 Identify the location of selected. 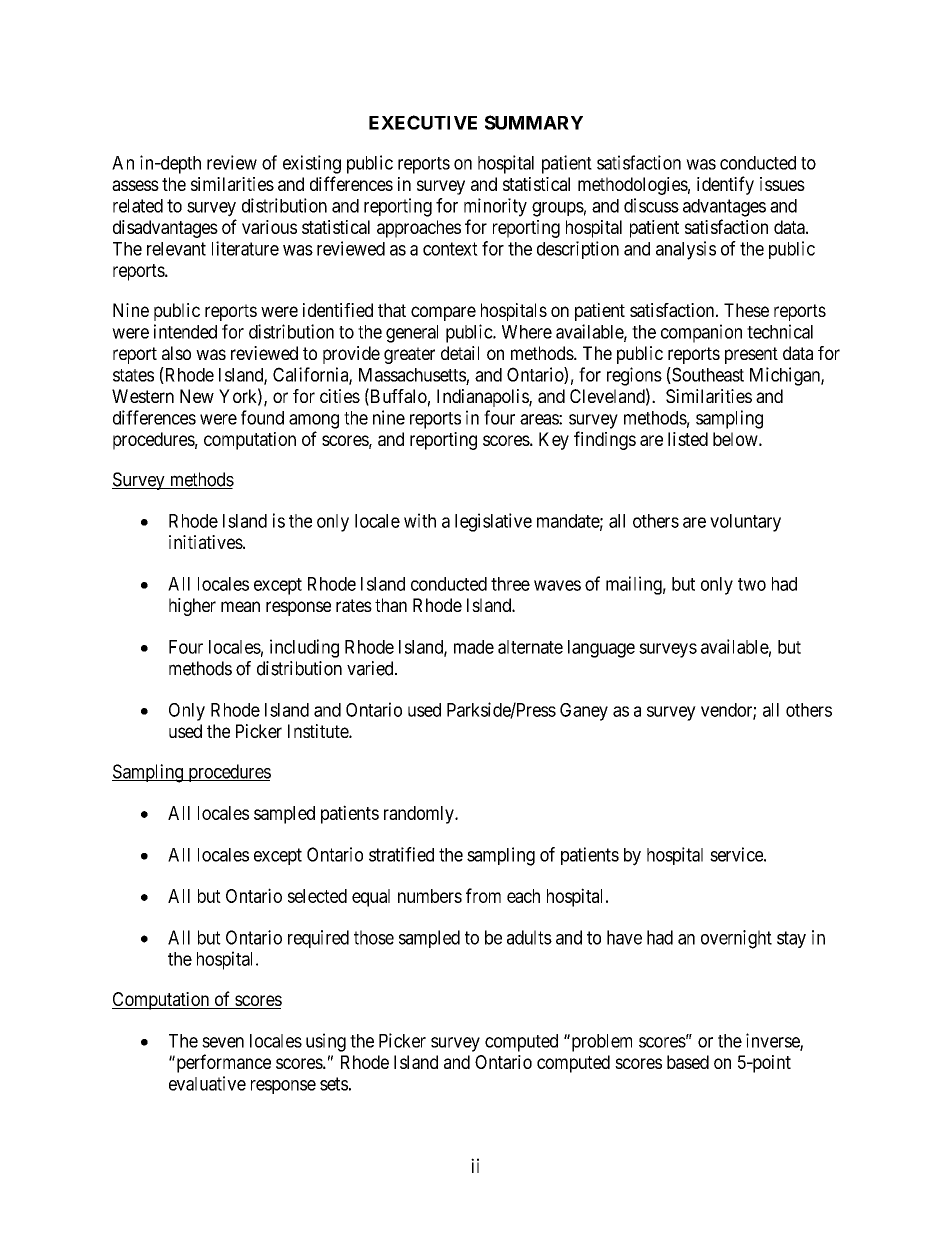
(317, 896).
